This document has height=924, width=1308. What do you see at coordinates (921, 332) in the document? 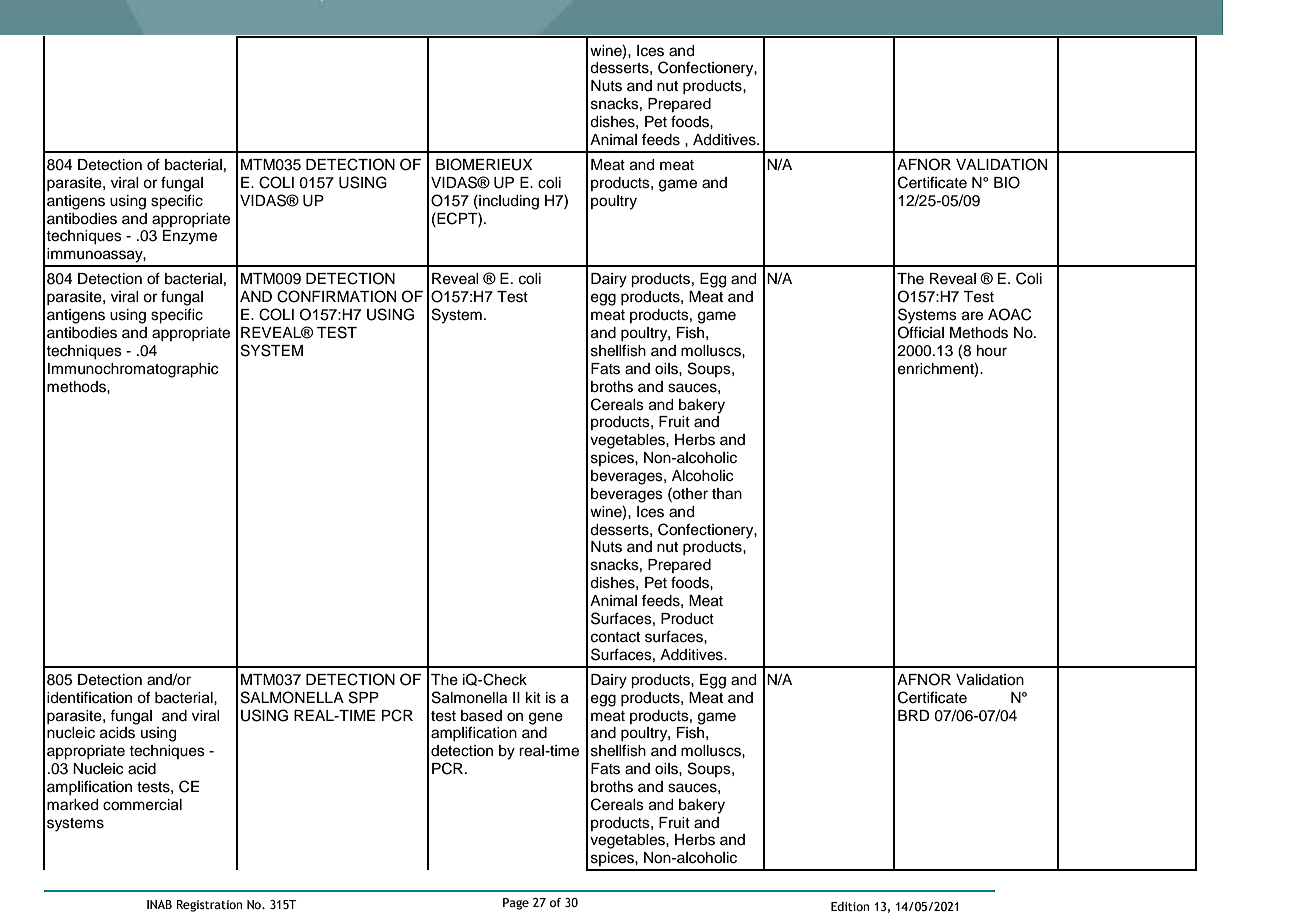
I see `Official` at bounding box center [921, 332].
